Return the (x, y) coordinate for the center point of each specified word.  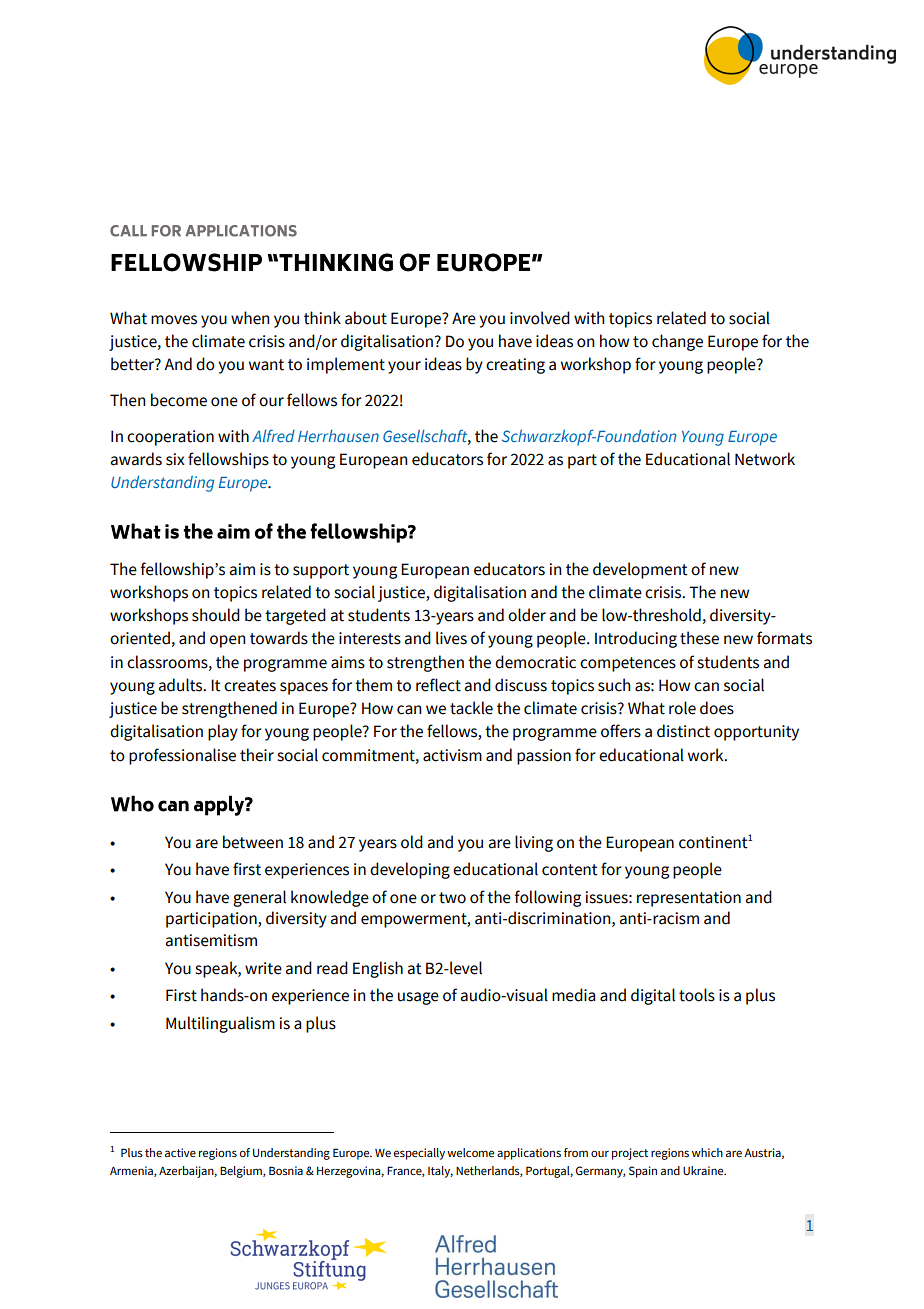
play (223, 732)
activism (452, 755)
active (180, 1152)
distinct (683, 731)
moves (174, 320)
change (677, 342)
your (404, 367)
